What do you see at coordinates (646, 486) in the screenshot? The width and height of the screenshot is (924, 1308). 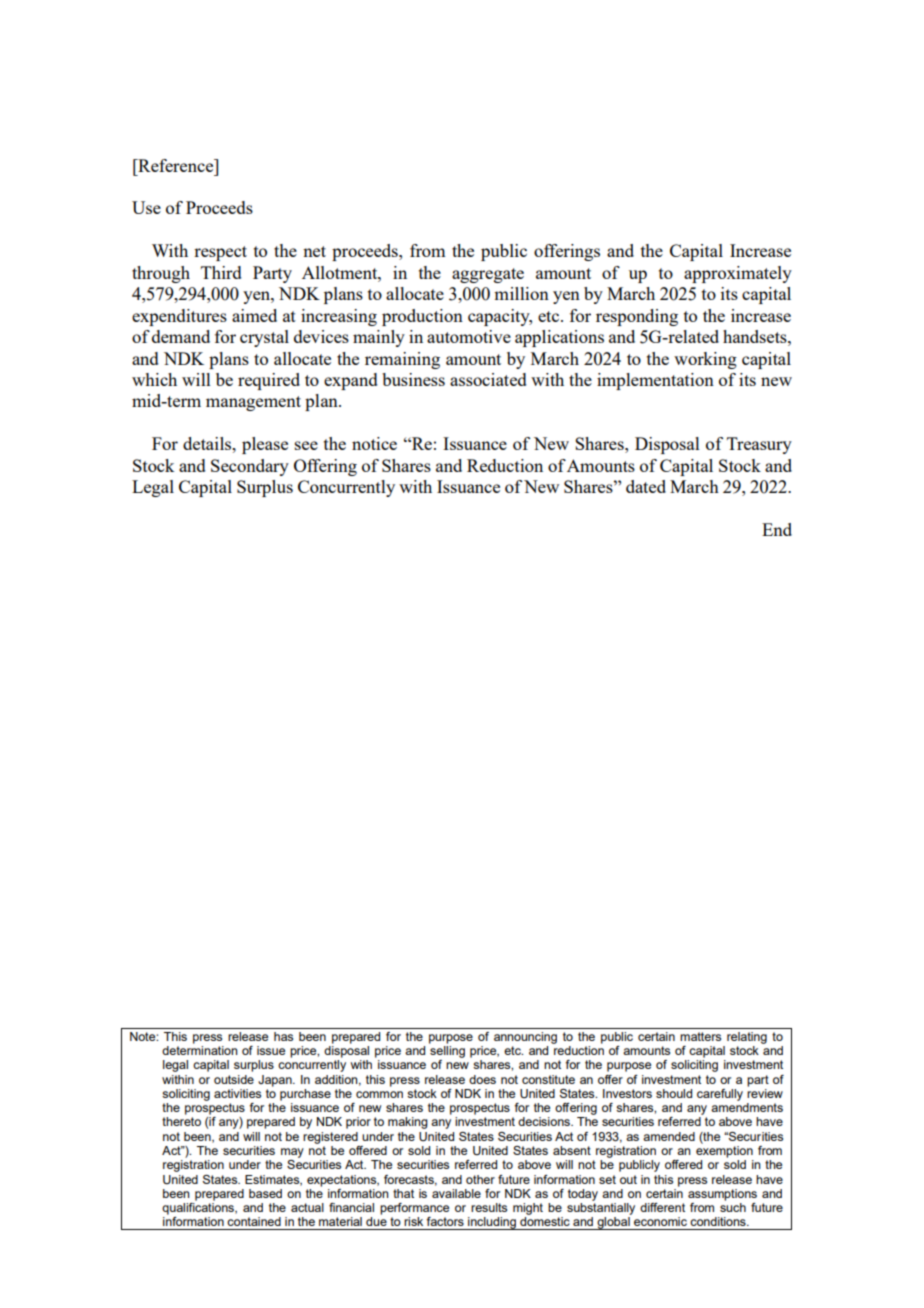 I see `dated` at bounding box center [646, 486].
